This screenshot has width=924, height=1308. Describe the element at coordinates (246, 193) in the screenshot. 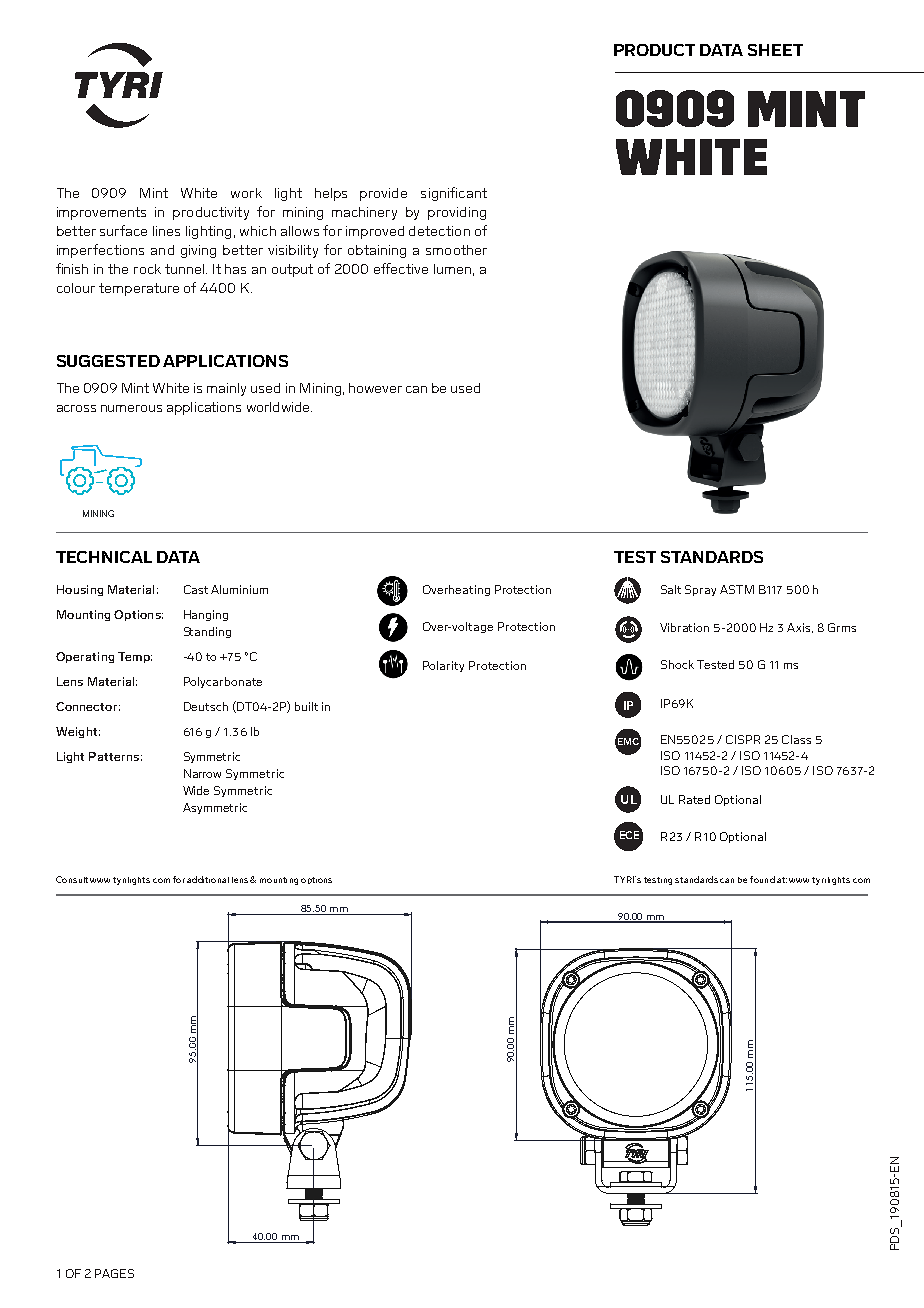

I see `work` at that location.
